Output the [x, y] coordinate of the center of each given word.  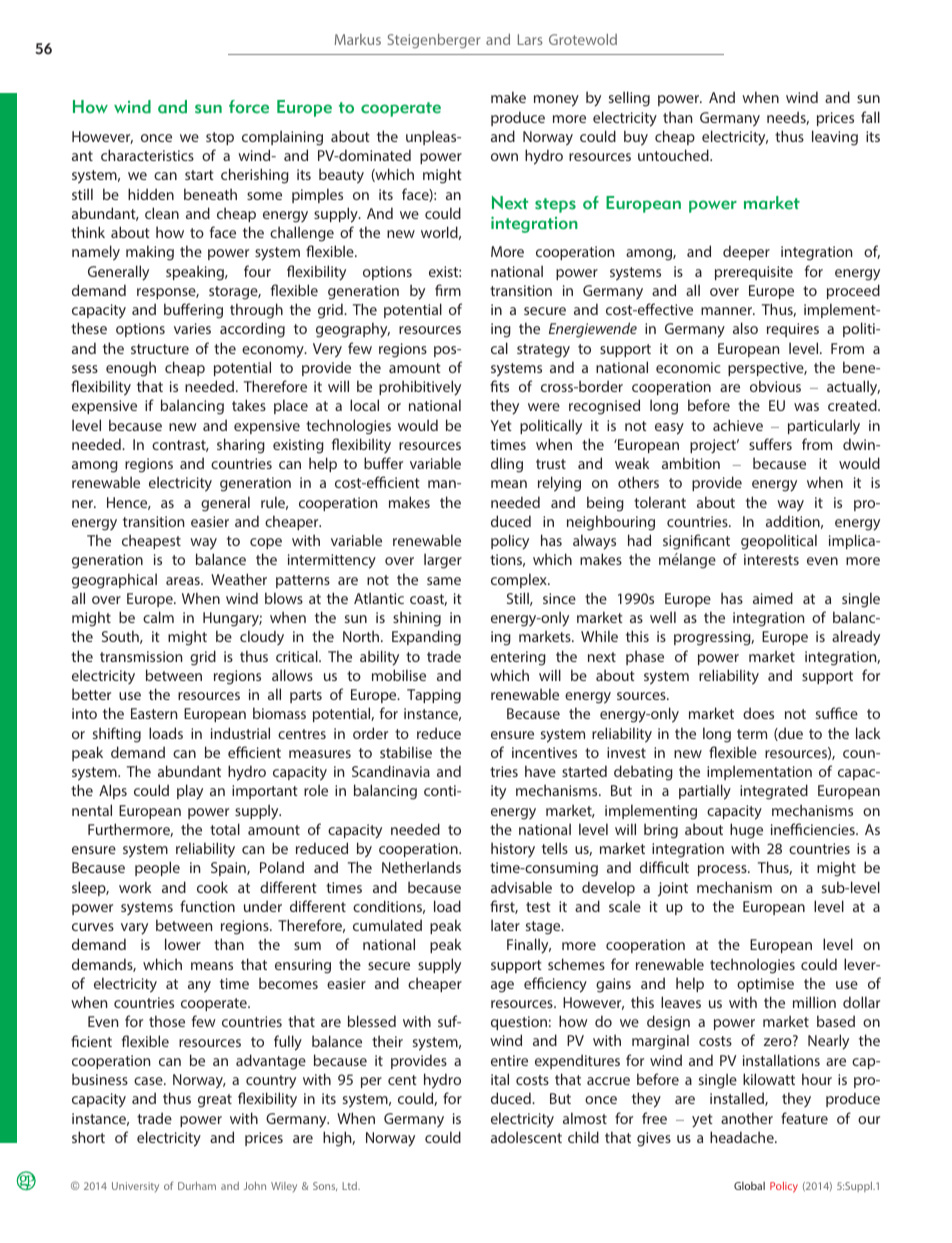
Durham [197, 1186]
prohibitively [420, 388]
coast [428, 600]
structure [160, 349]
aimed [773, 598]
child [583, 1137]
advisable [521, 887]
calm [158, 617]
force [249, 107]
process [723, 870]
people [157, 868]
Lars [530, 39]
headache [743, 1137]
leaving [835, 138]
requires [793, 330]
